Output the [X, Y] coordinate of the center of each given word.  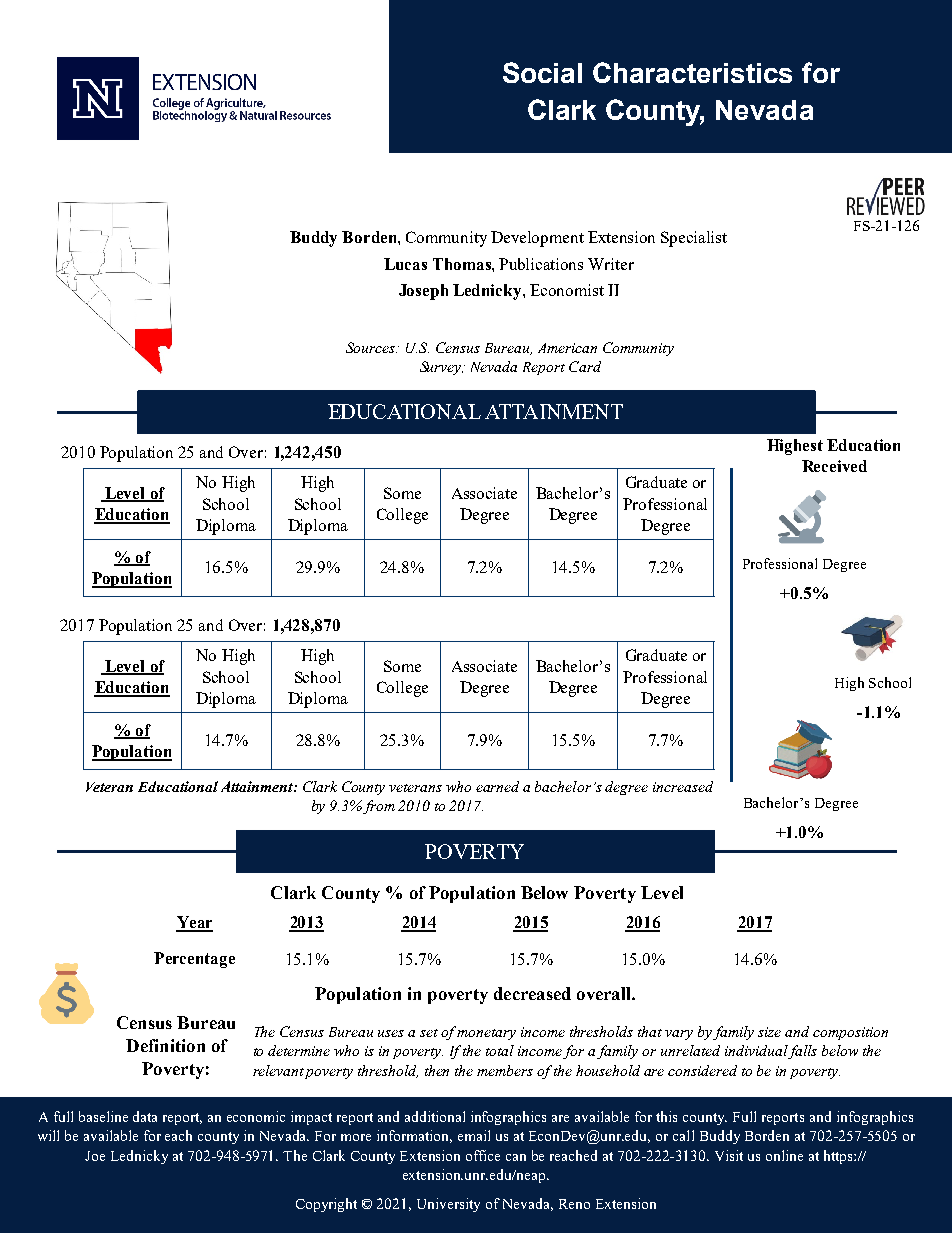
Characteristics [692, 72]
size [769, 1032]
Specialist [694, 239]
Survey [441, 368]
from [379, 807]
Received [834, 466]
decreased [532, 993]
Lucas [405, 264]
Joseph [423, 292]
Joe [95, 1156]
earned [497, 786]
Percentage [194, 960]
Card [585, 366]
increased [683, 786]
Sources [371, 347]
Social [542, 72]
